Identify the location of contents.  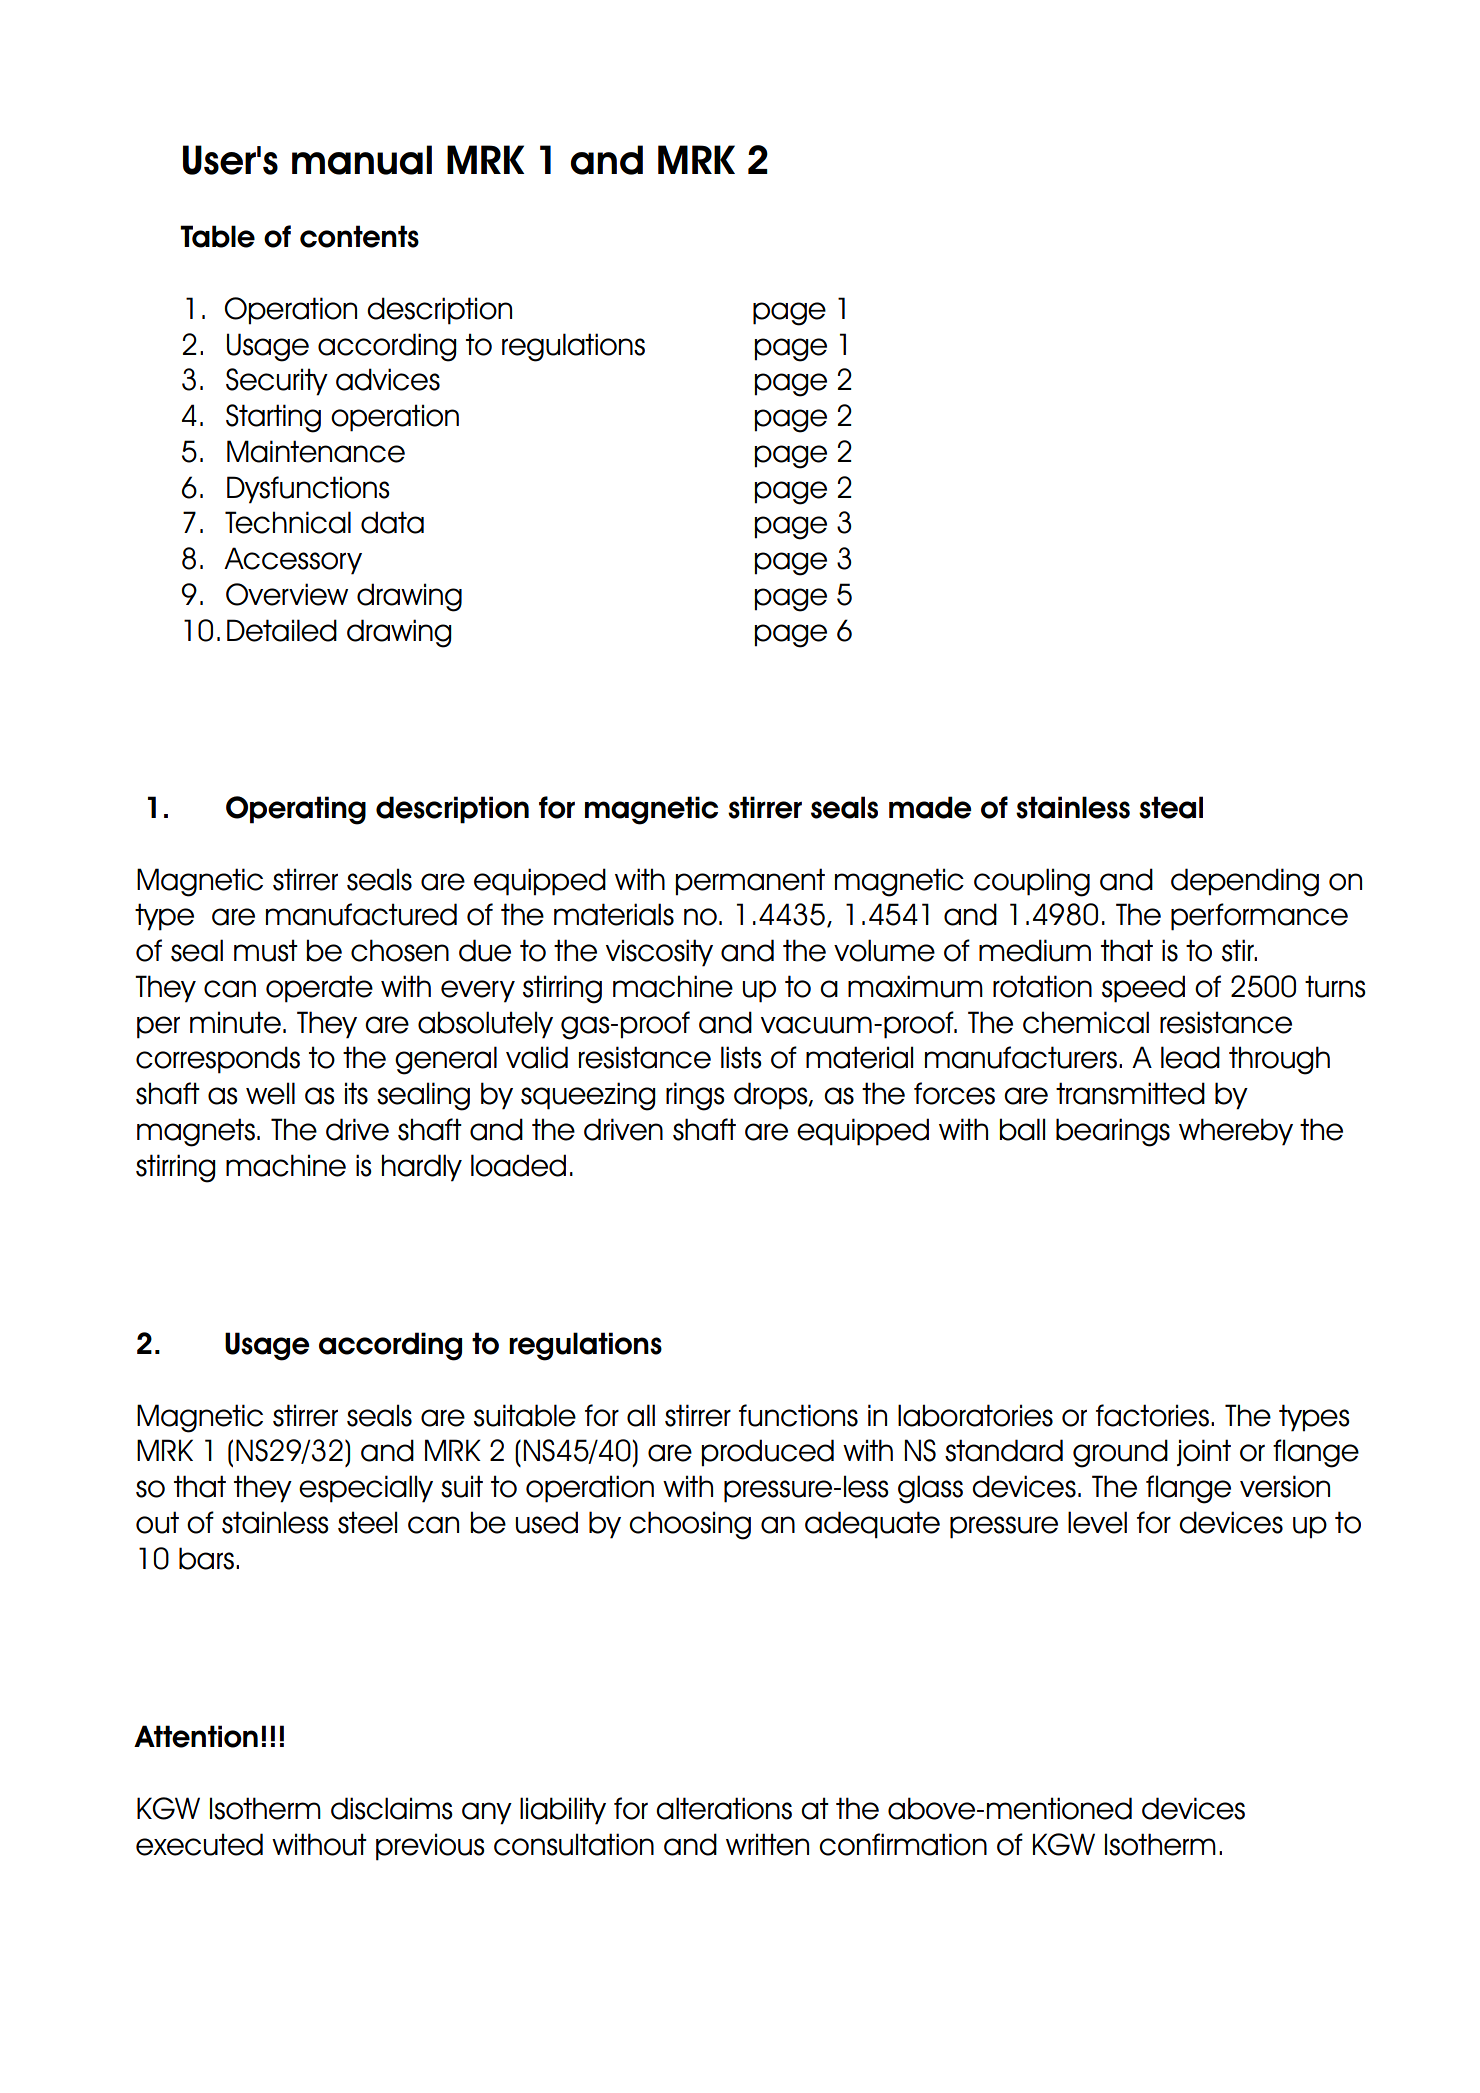
(359, 236).
